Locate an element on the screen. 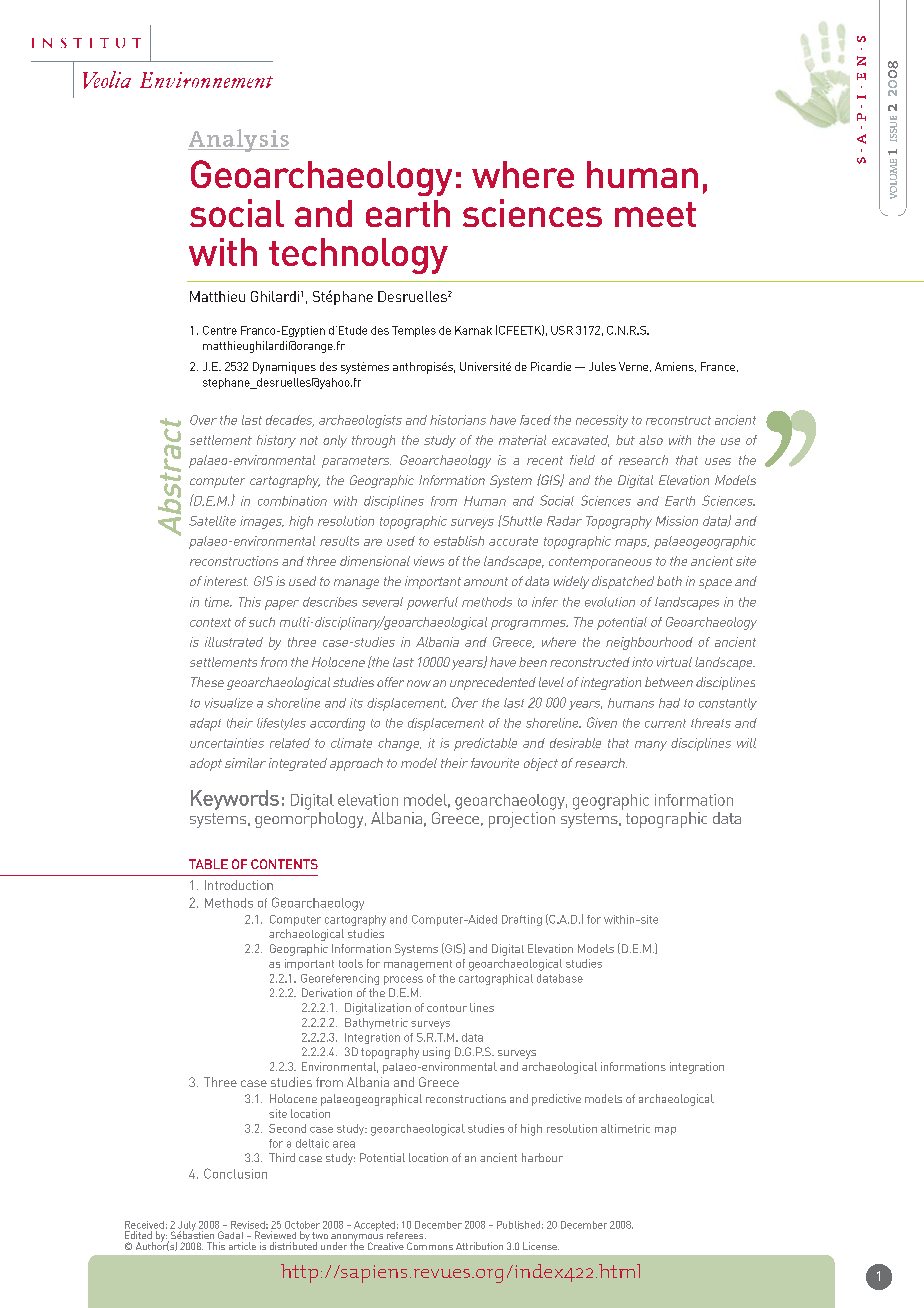 The image size is (924, 1308). Analysis is located at coordinates (238, 140).
